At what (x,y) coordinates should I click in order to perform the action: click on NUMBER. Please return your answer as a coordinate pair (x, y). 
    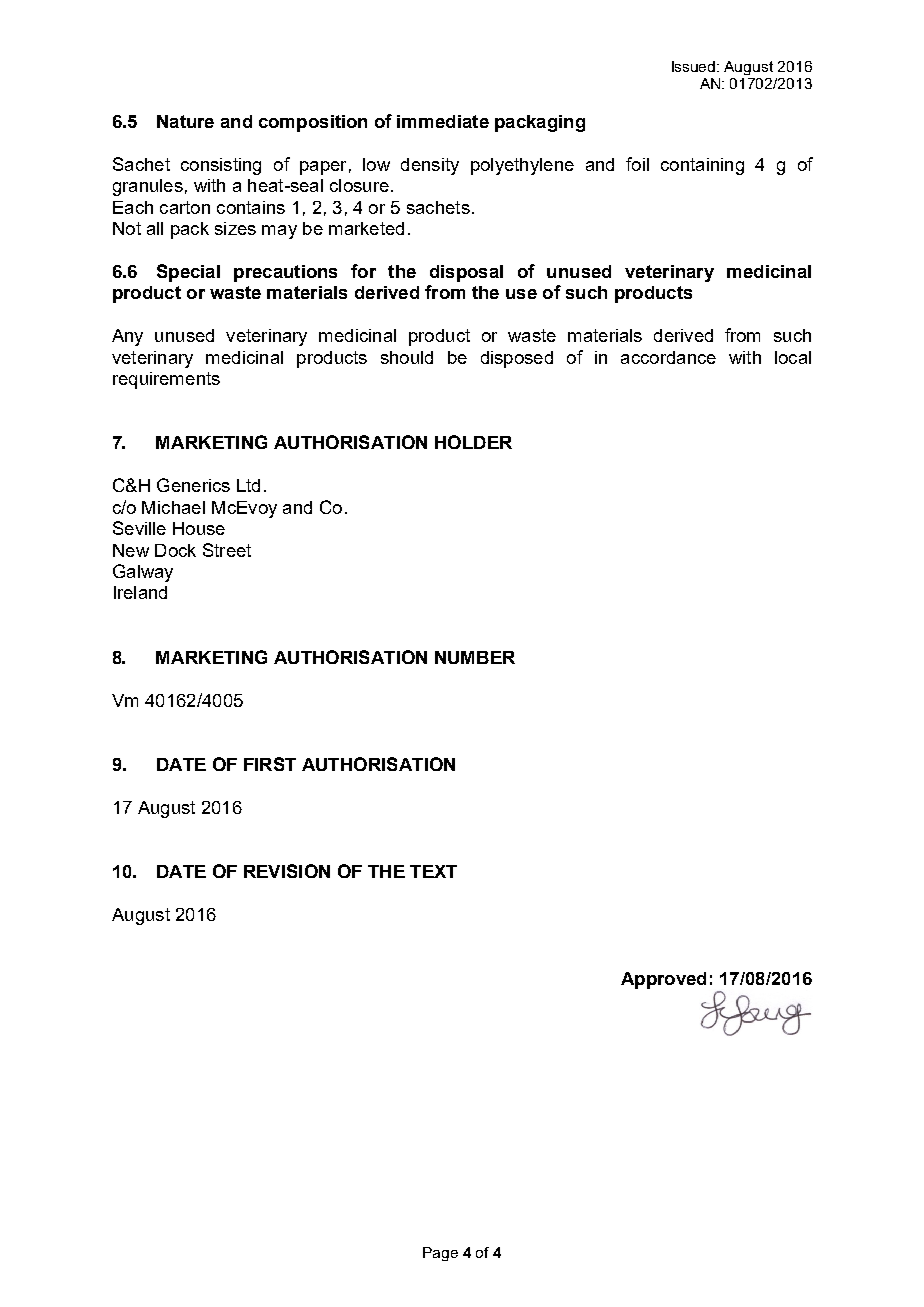
    Looking at the image, I should click on (475, 657).
